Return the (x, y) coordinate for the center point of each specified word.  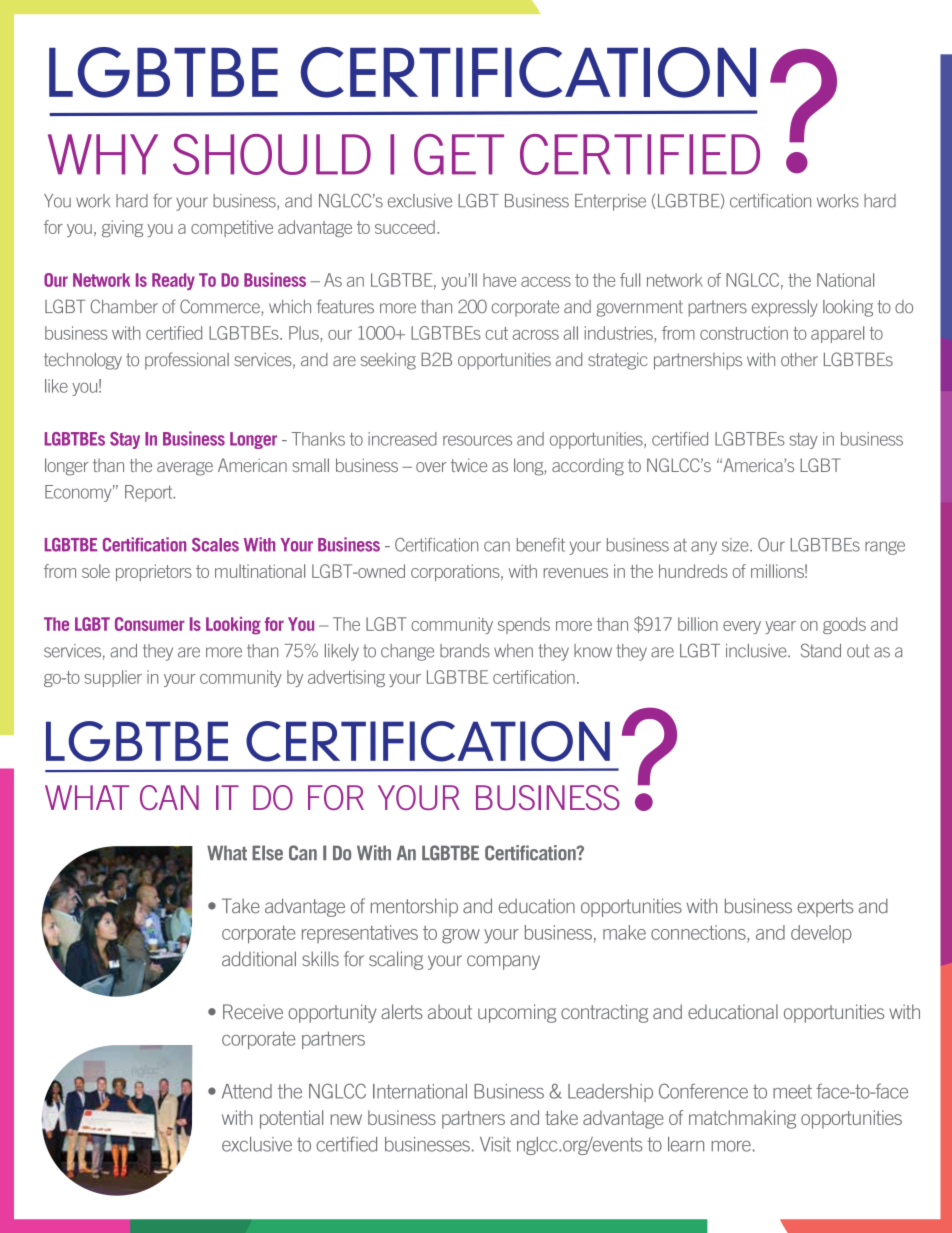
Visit (495, 1144)
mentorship (414, 907)
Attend (247, 1091)
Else (267, 853)
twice (469, 465)
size (736, 545)
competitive (232, 228)
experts (825, 908)
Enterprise (610, 202)
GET (459, 154)
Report (150, 493)
